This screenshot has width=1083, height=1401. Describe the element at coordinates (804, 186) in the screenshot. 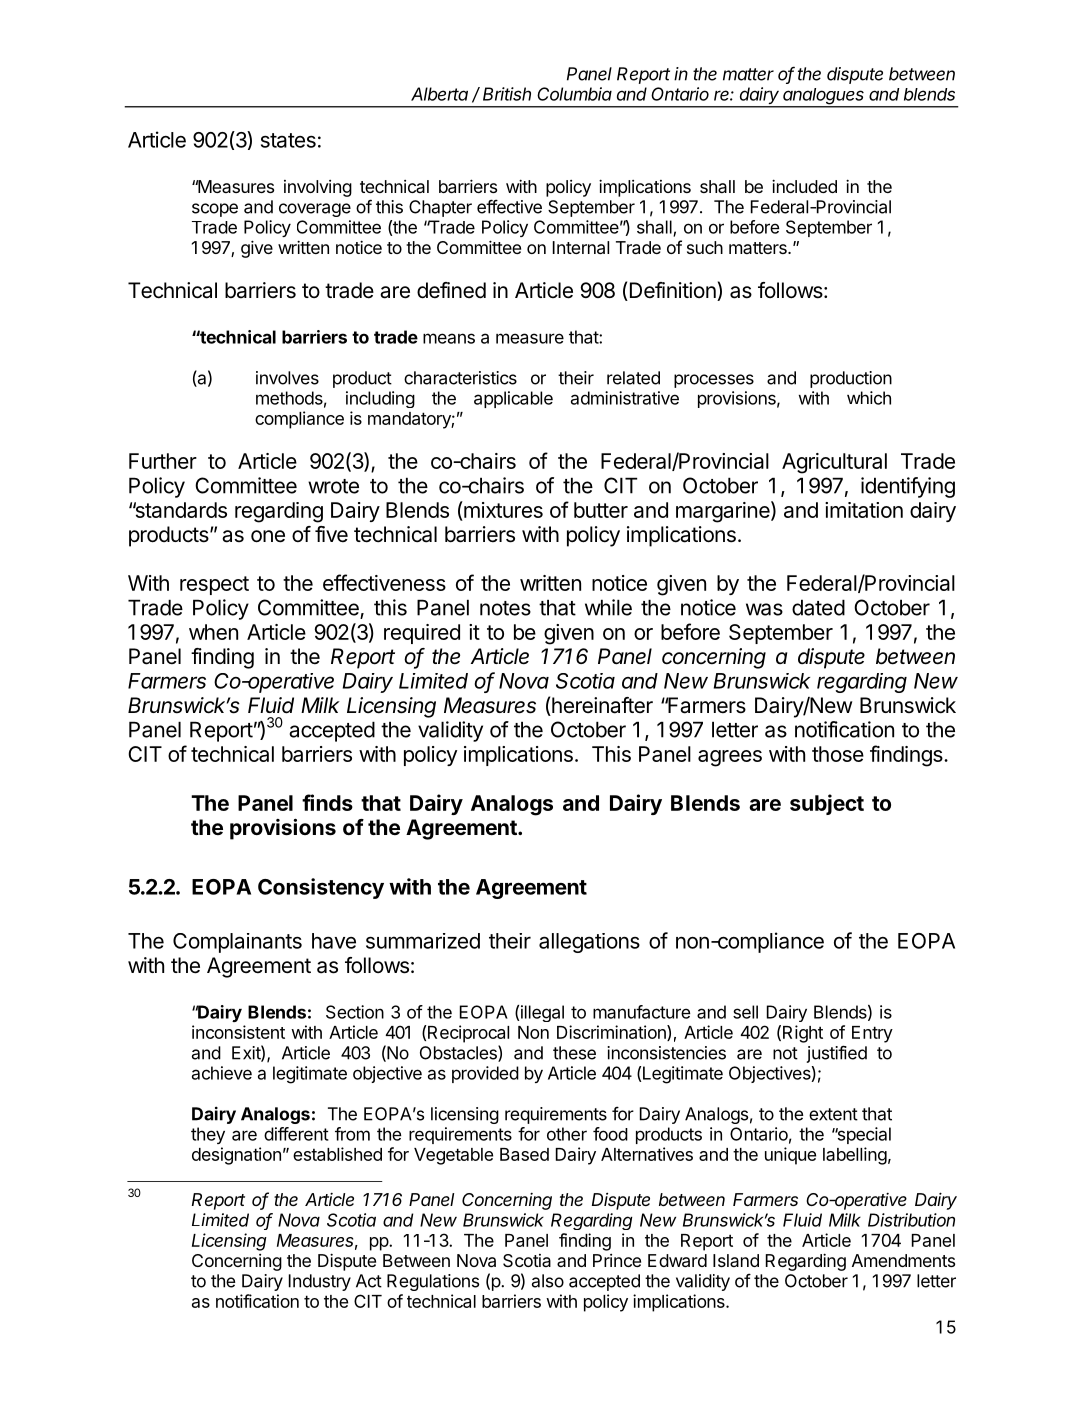

I see `included` at that location.
